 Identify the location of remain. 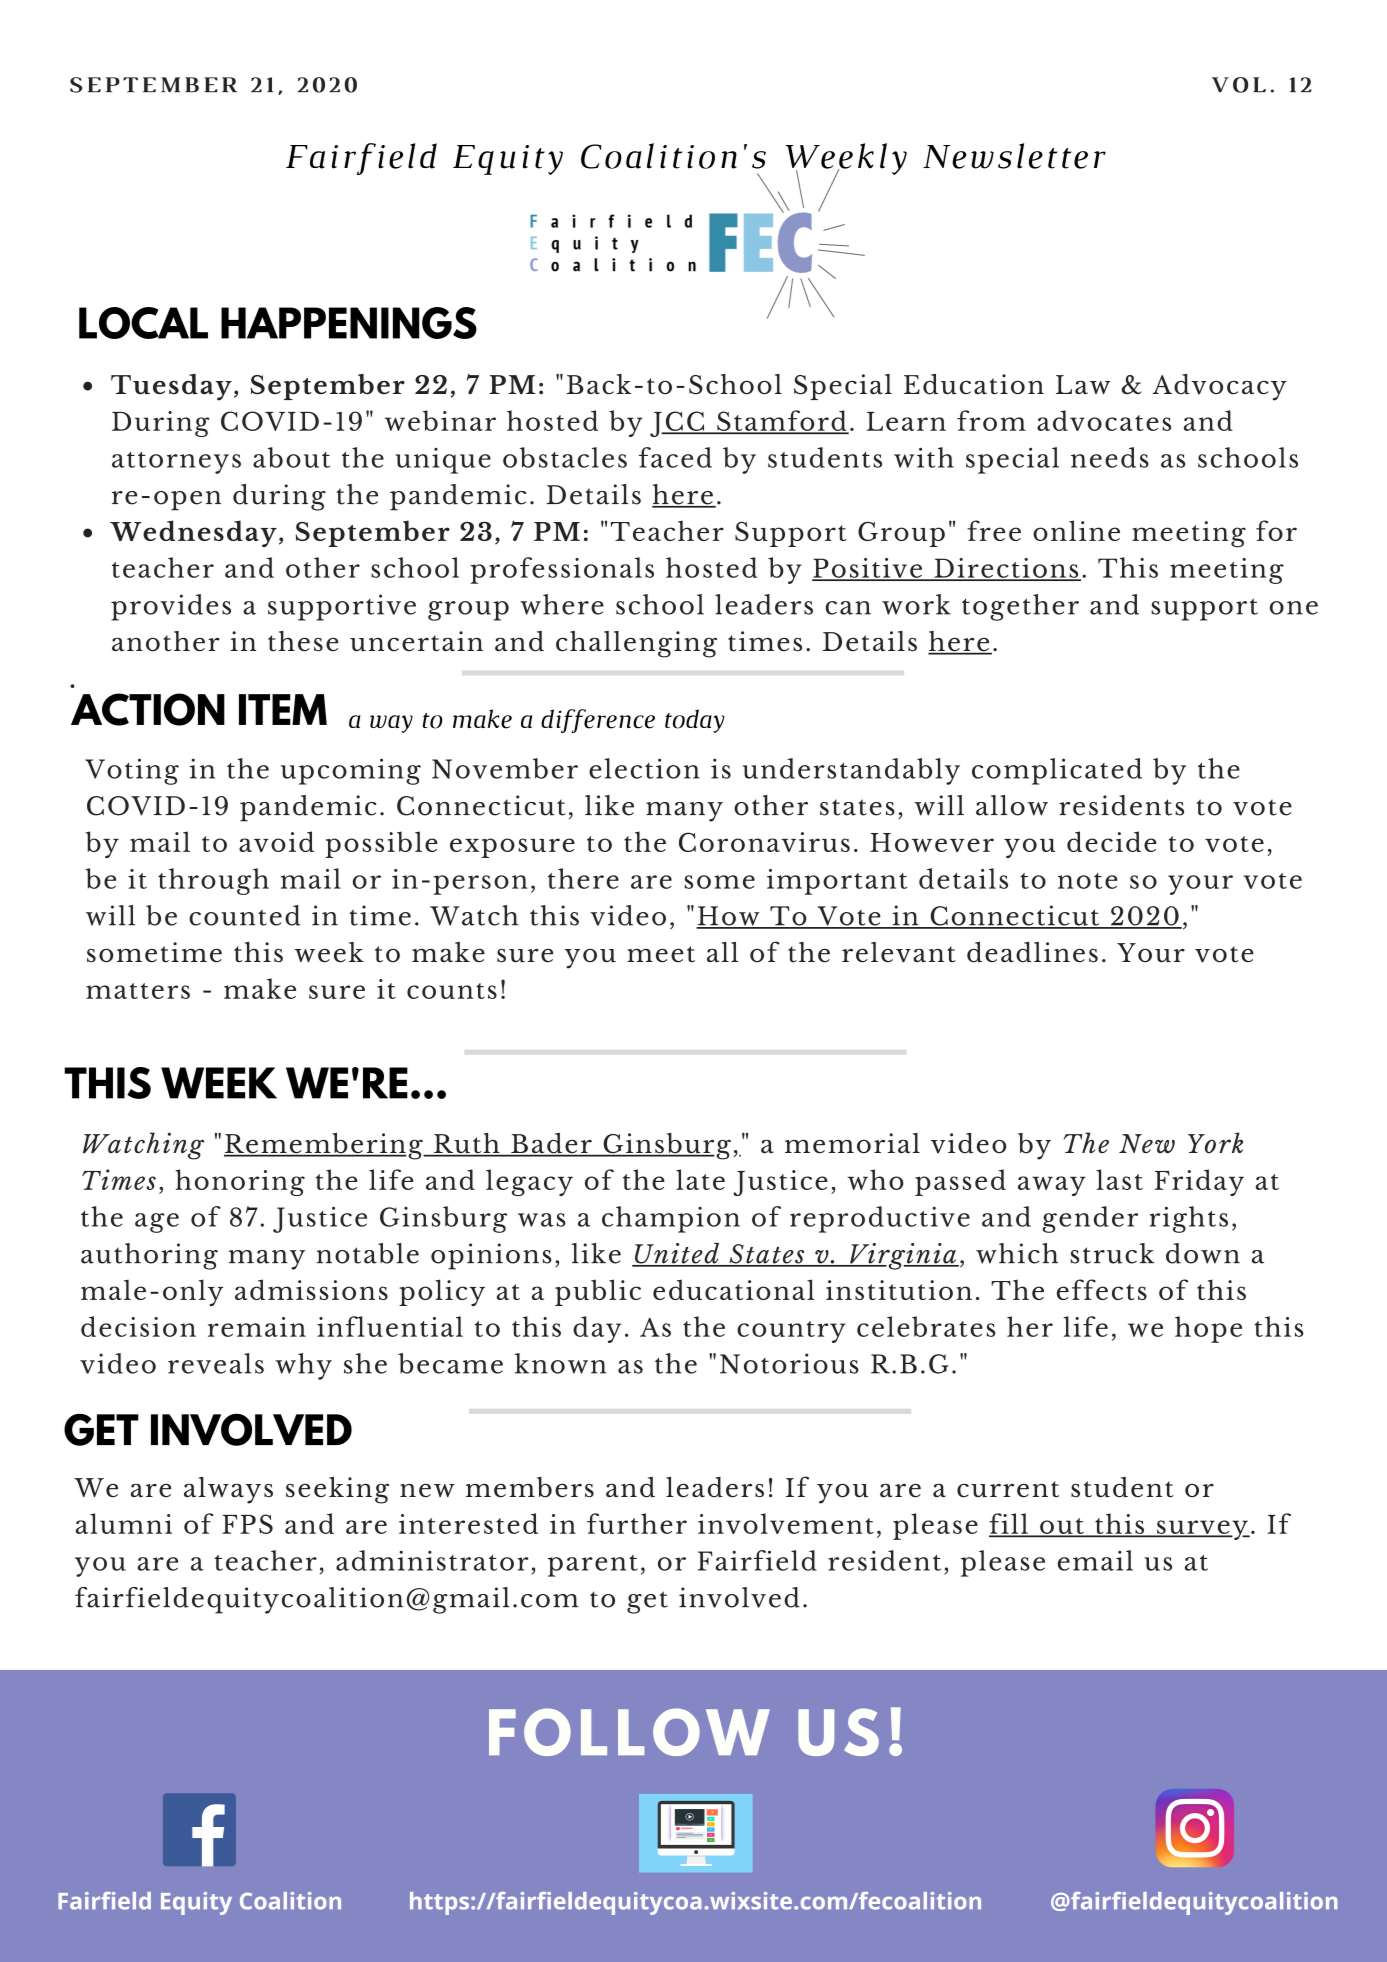
(257, 1327).
